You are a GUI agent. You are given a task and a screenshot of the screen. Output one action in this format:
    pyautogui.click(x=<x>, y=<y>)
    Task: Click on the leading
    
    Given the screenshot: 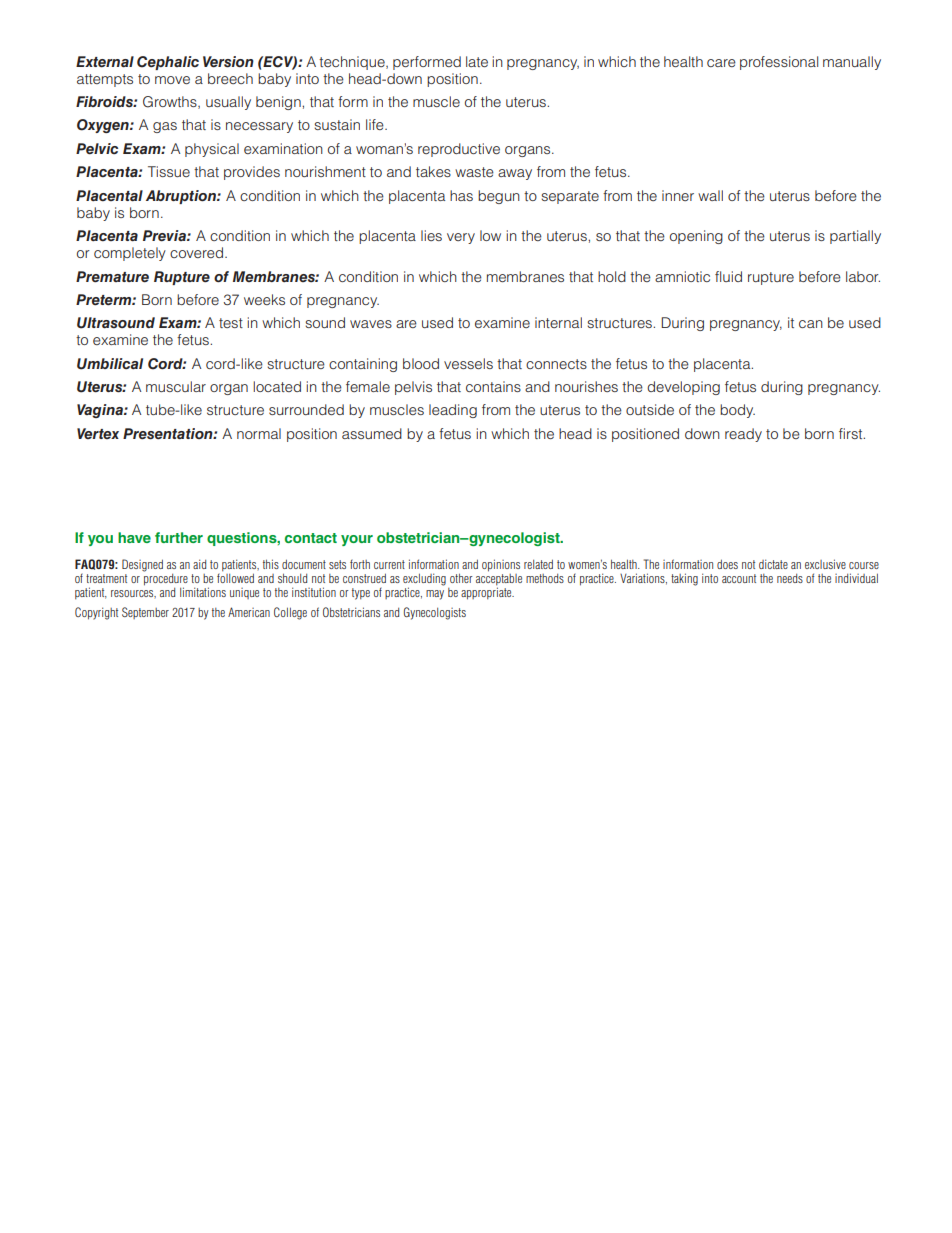 What is the action you would take?
    pyautogui.click(x=453, y=411)
